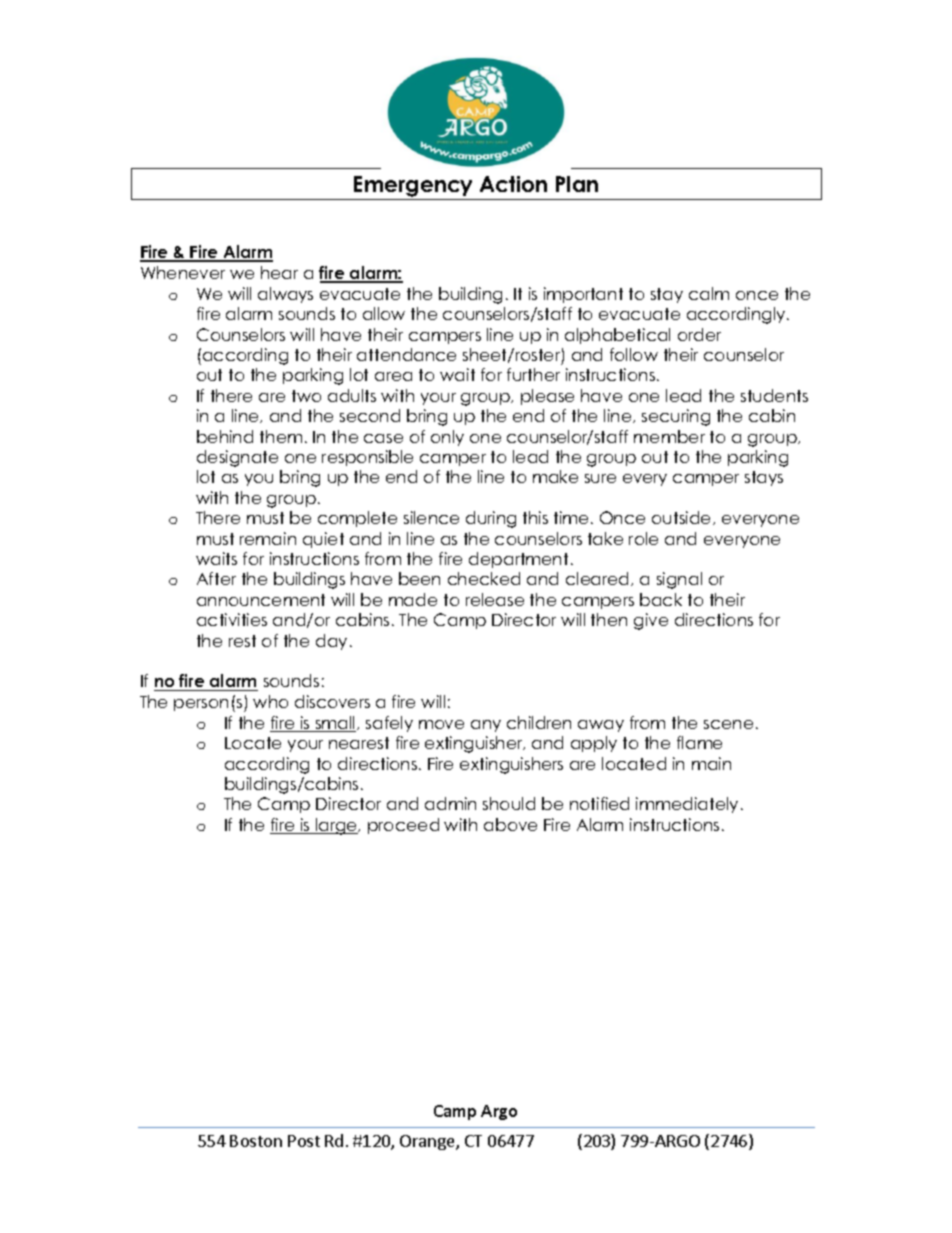  Describe the element at coordinates (513, 184) in the image. I see `Action` at that location.
